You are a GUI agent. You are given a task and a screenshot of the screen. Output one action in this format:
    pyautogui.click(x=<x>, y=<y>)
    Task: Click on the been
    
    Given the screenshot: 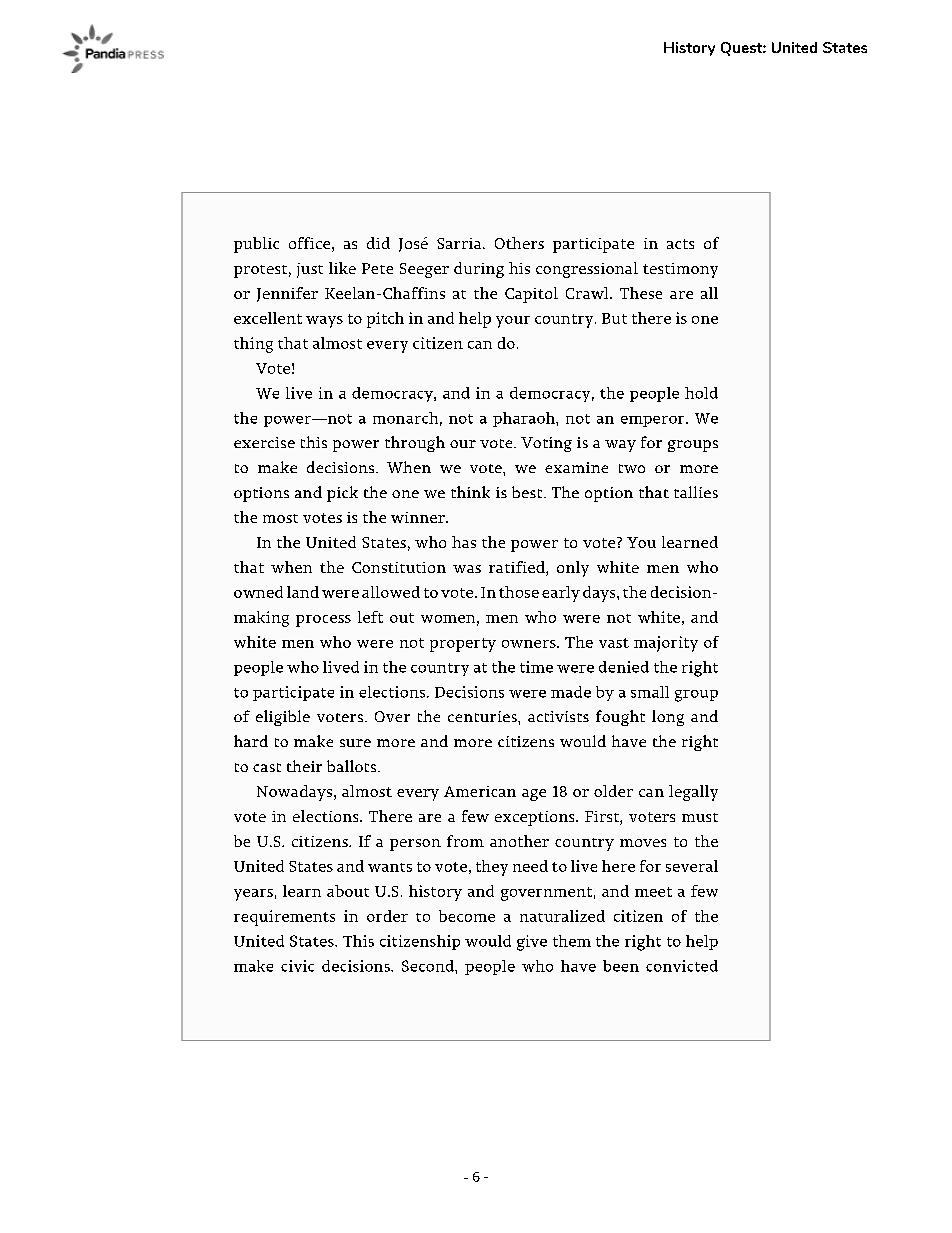 What is the action you would take?
    pyautogui.click(x=621, y=966)
